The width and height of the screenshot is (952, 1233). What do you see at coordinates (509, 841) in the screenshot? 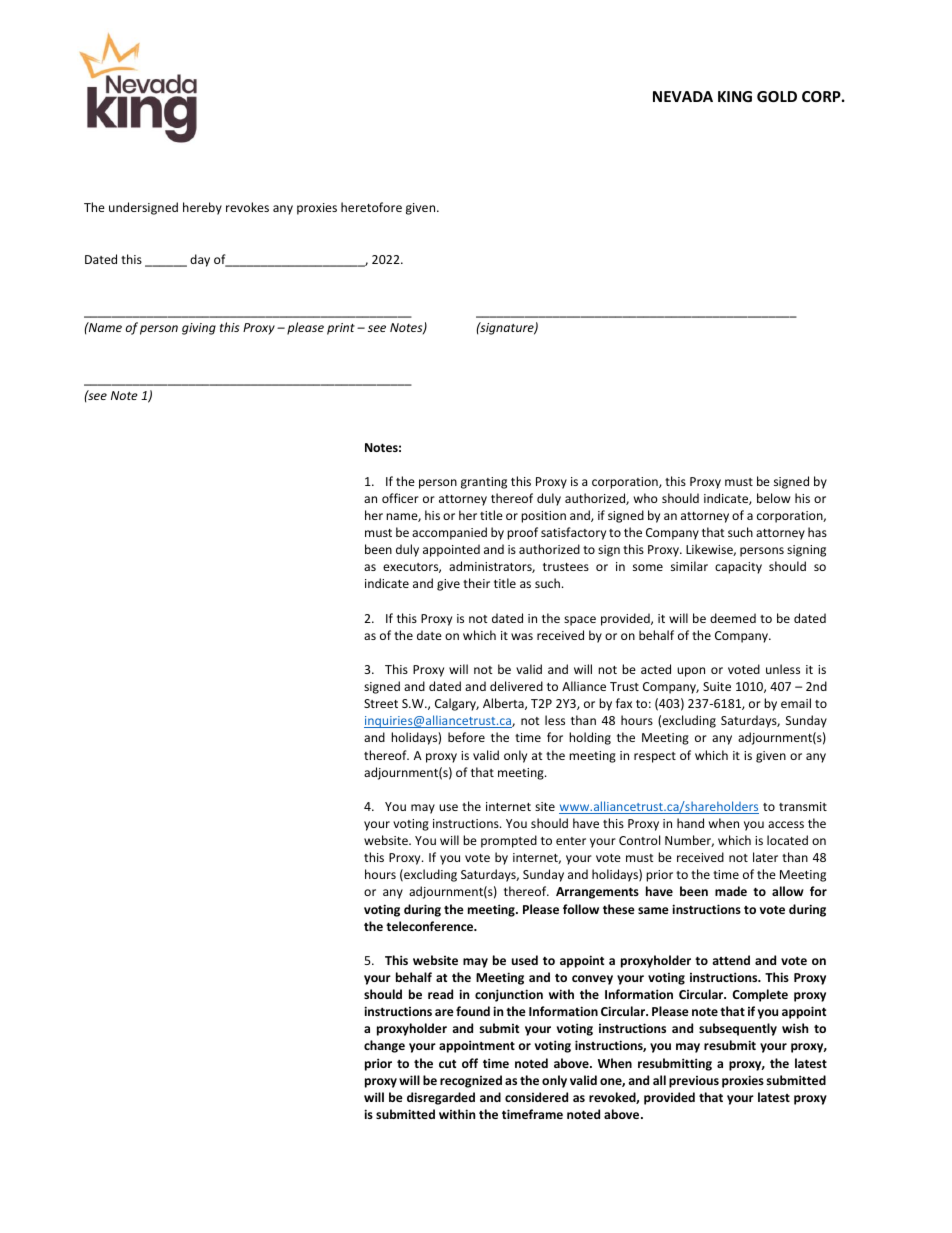
I see `prompted` at bounding box center [509, 841].
